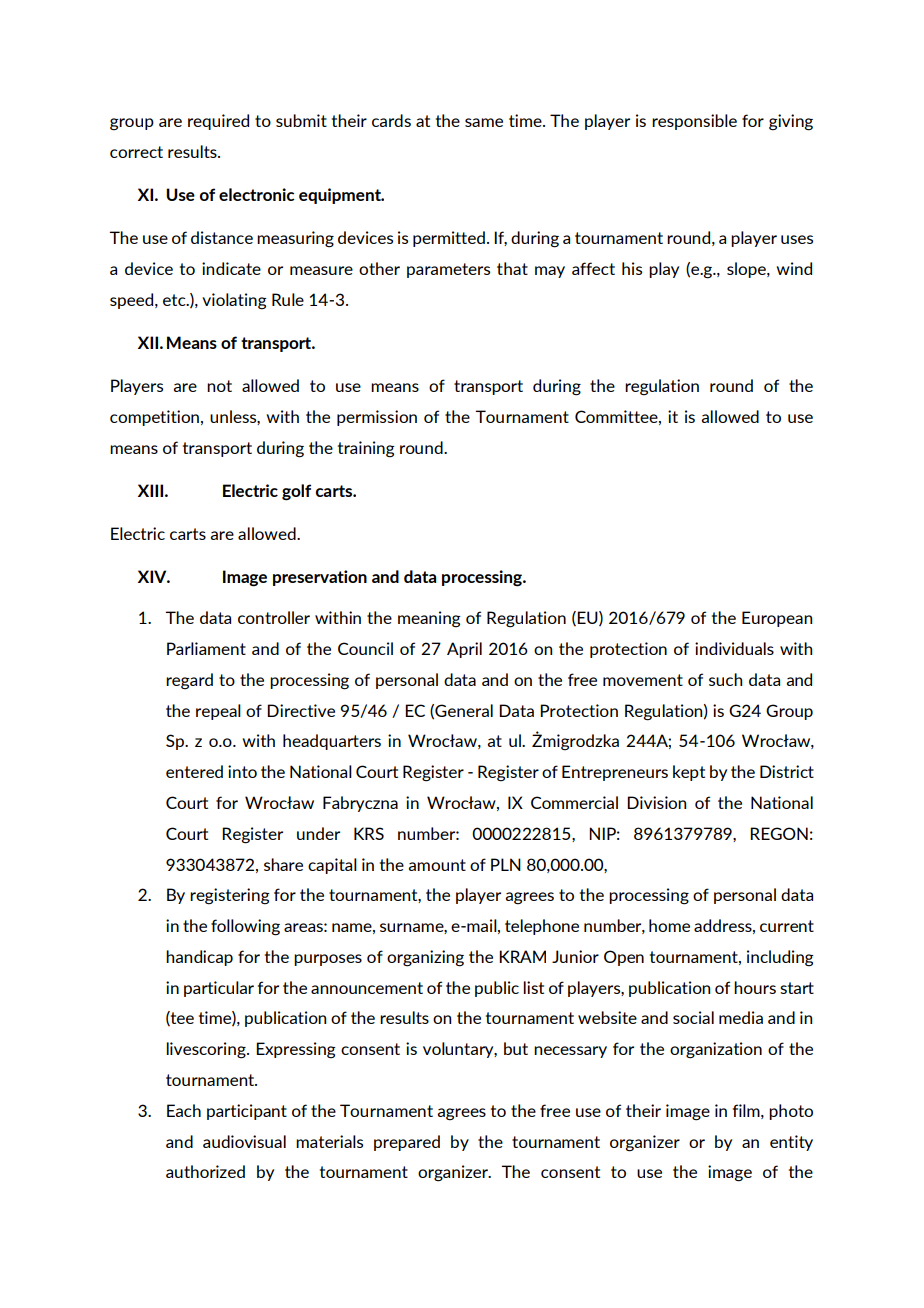  What do you see at coordinates (777, 619) in the document?
I see `European` at bounding box center [777, 619].
